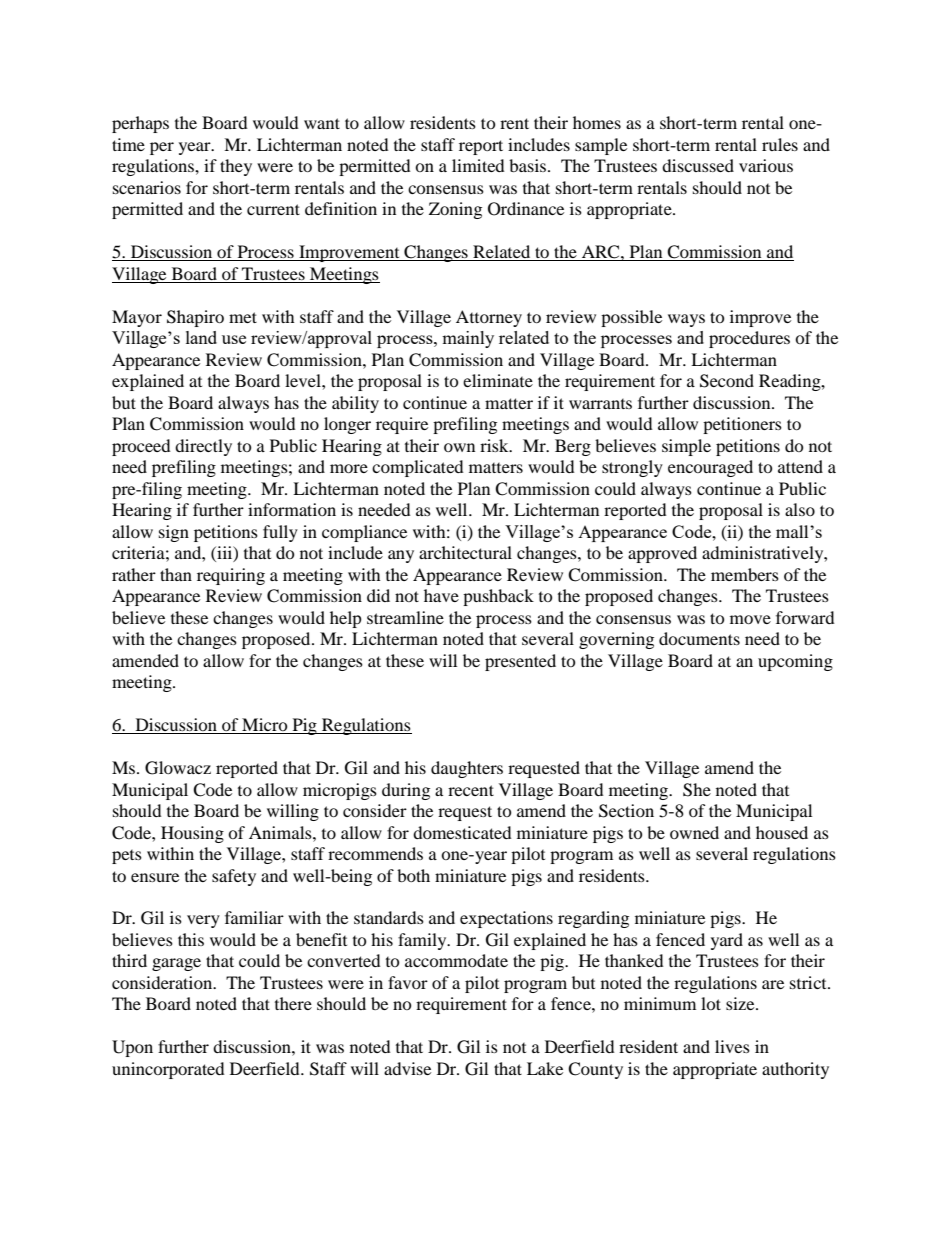  I want to click on lives, so click(732, 1046).
